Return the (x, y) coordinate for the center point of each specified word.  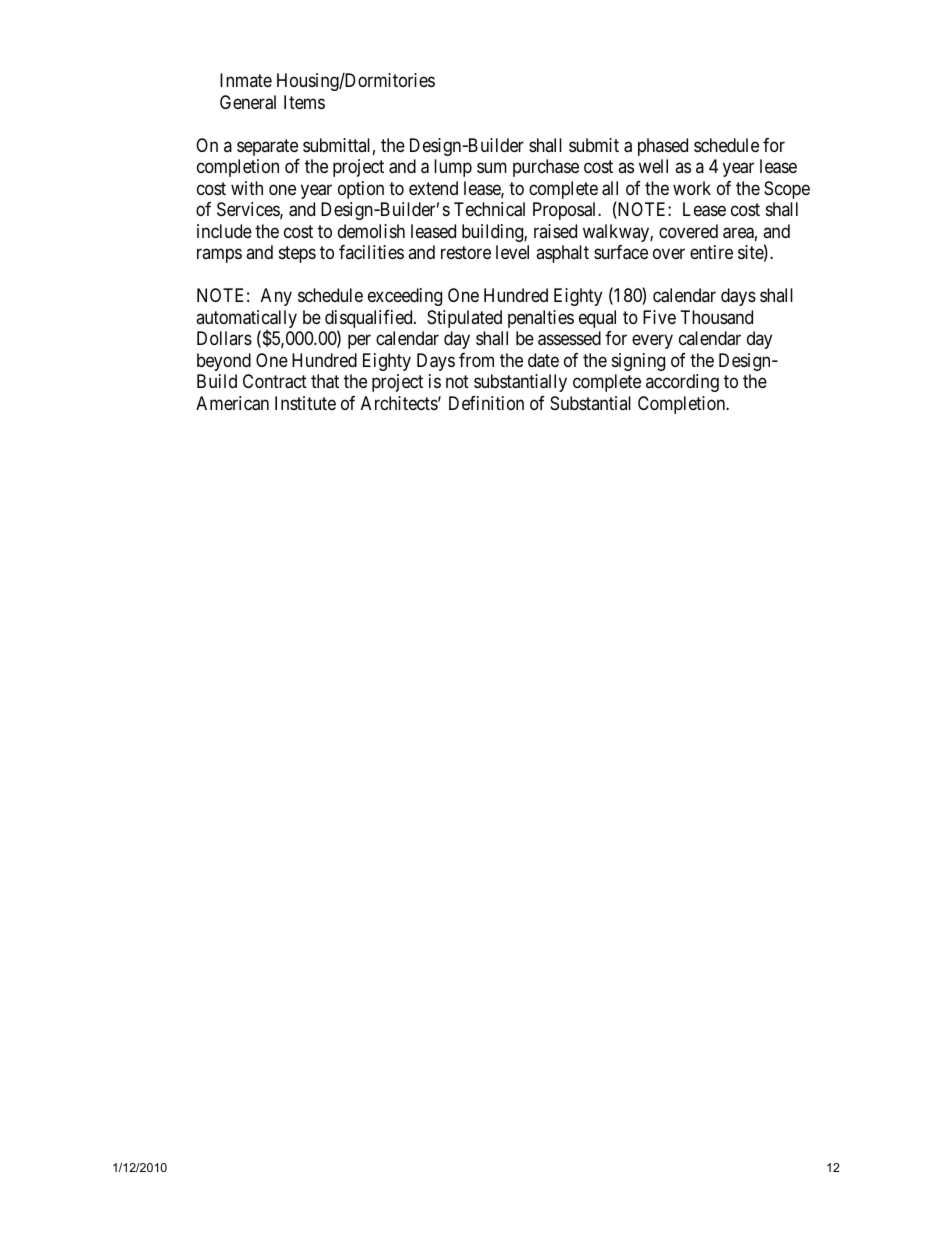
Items (304, 102)
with (247, 188)
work (692, 188)
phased (663, 147)
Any (276, 297)
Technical (489, 209)
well (653, 166)
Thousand (717, 317)
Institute (305, 403)
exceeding (405, 297)
